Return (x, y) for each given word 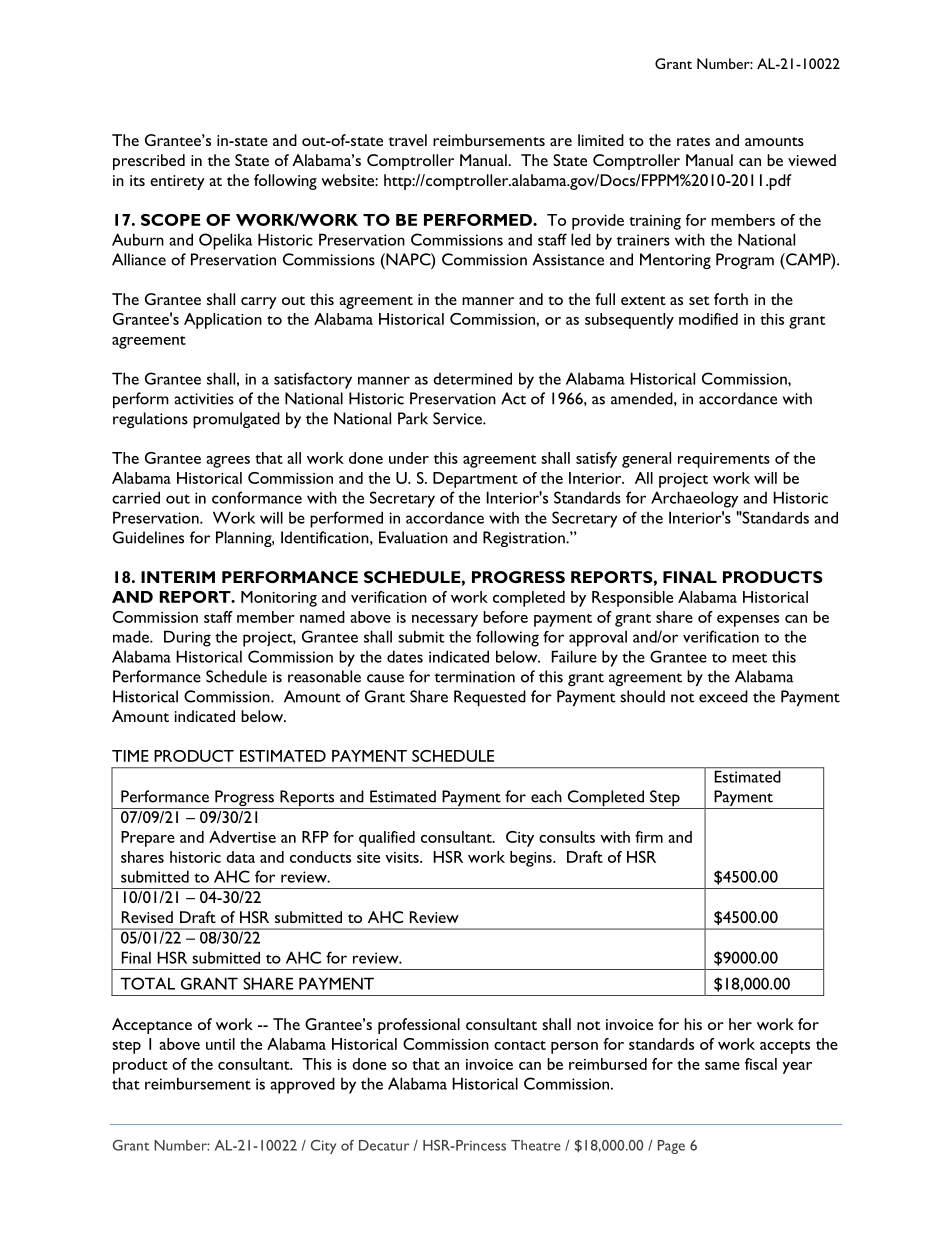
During (187, 638)
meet (749, 658)
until (220, 1044)
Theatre (536, 1145)
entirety (177, 182)
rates (693, 141)
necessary (445, 621)
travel (407, 140)
